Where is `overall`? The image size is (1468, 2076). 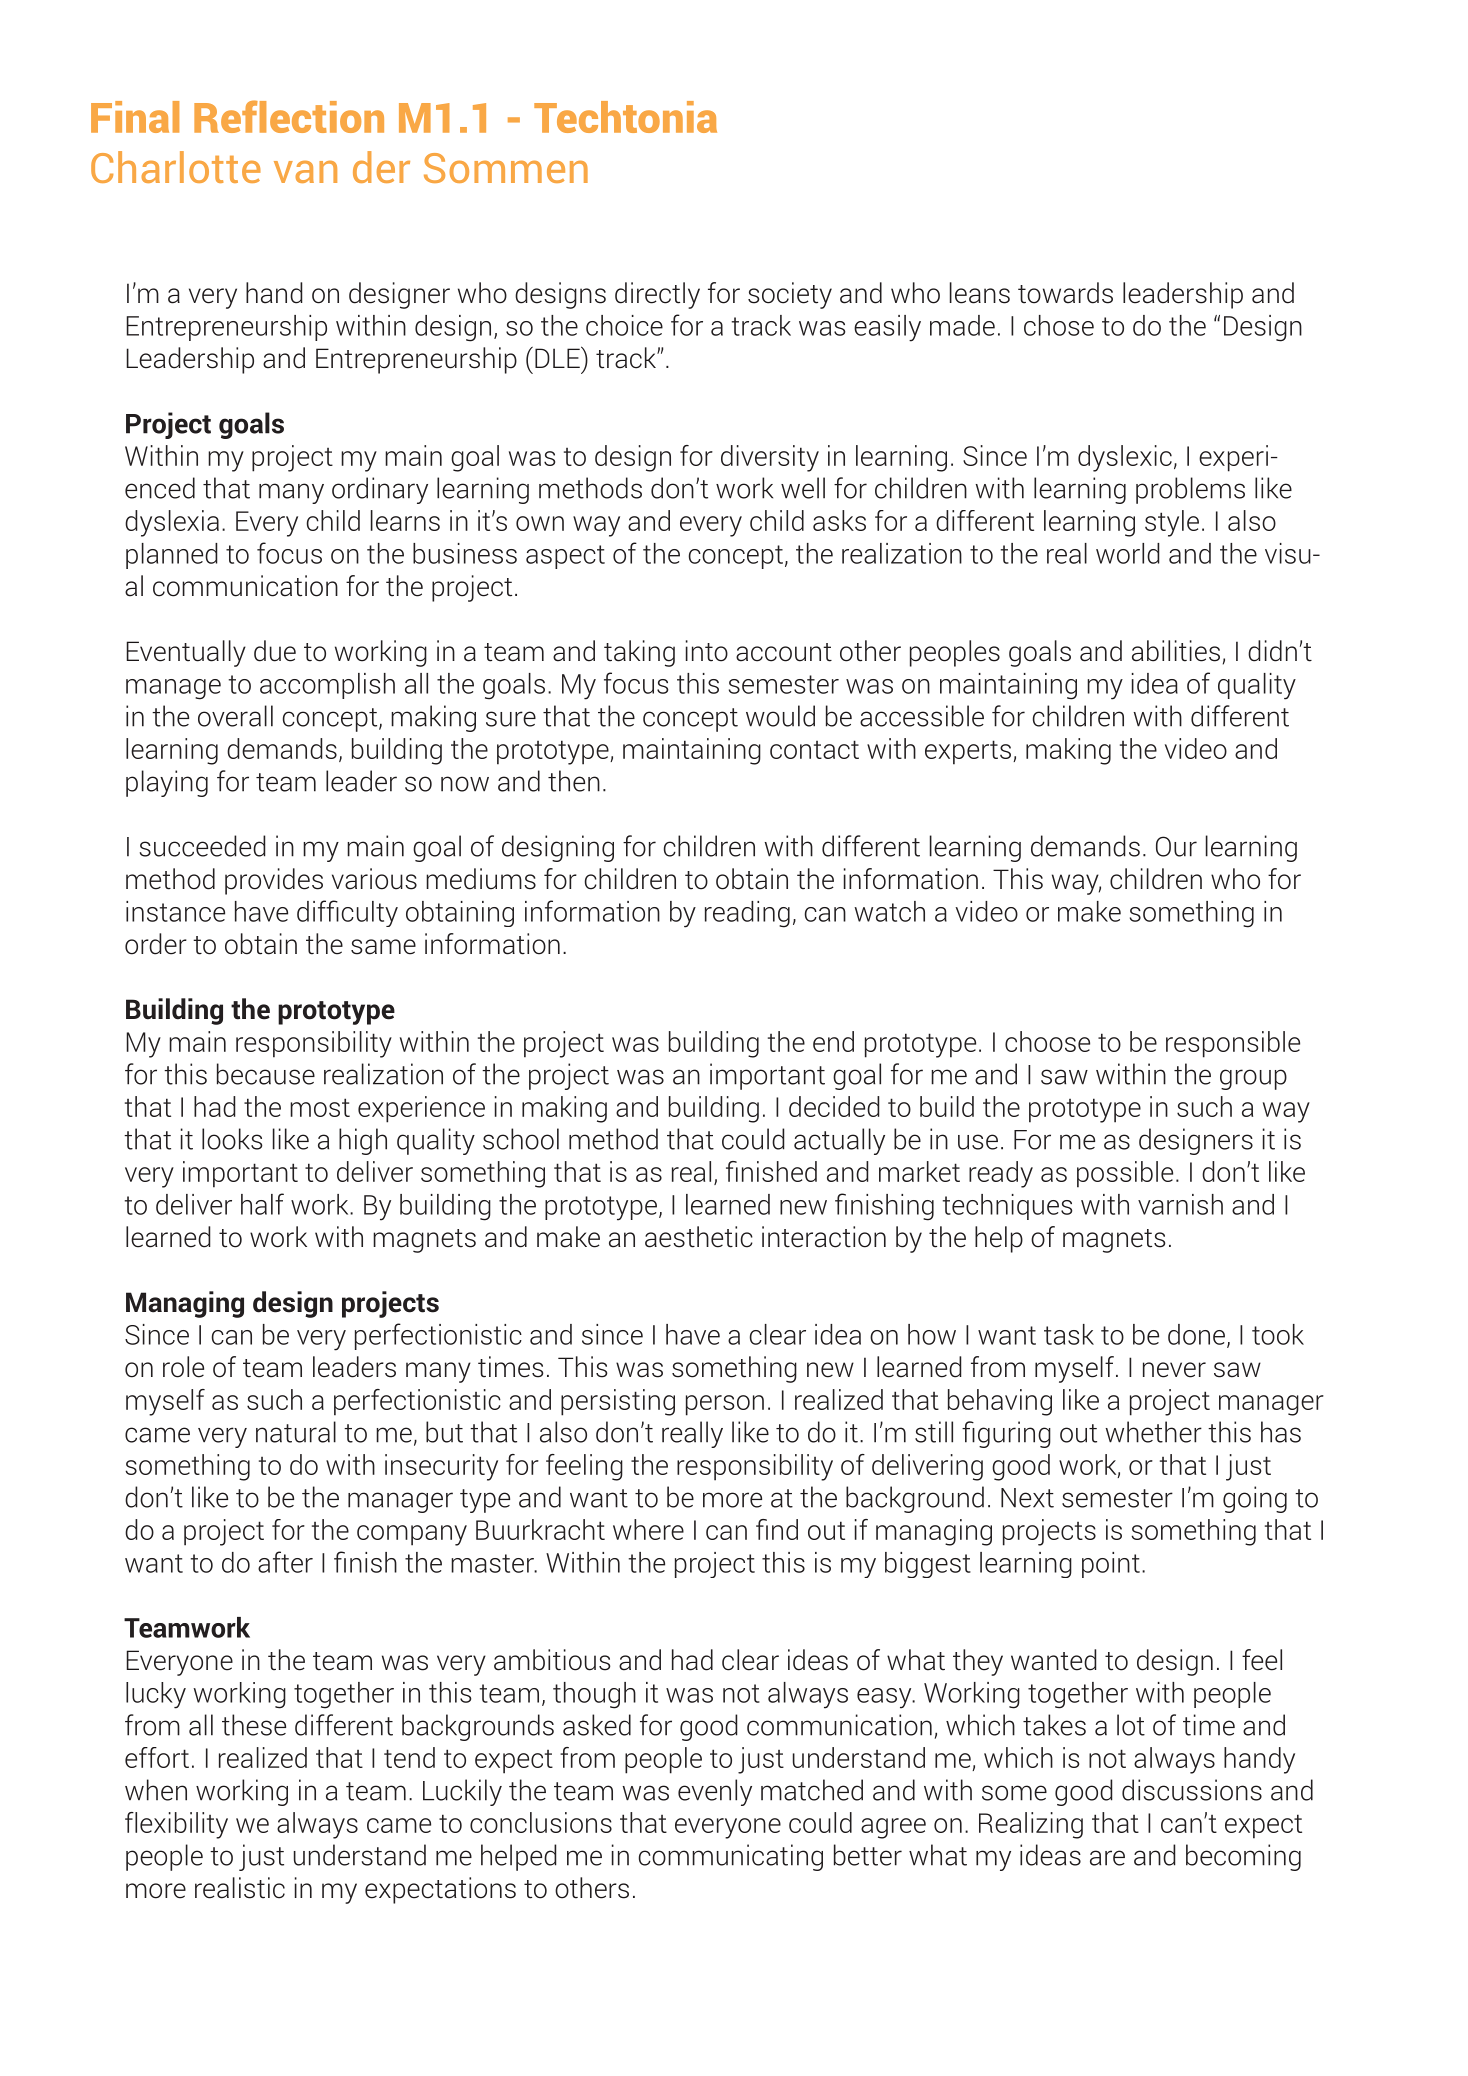
overall is located at coordinates (235, 716).
